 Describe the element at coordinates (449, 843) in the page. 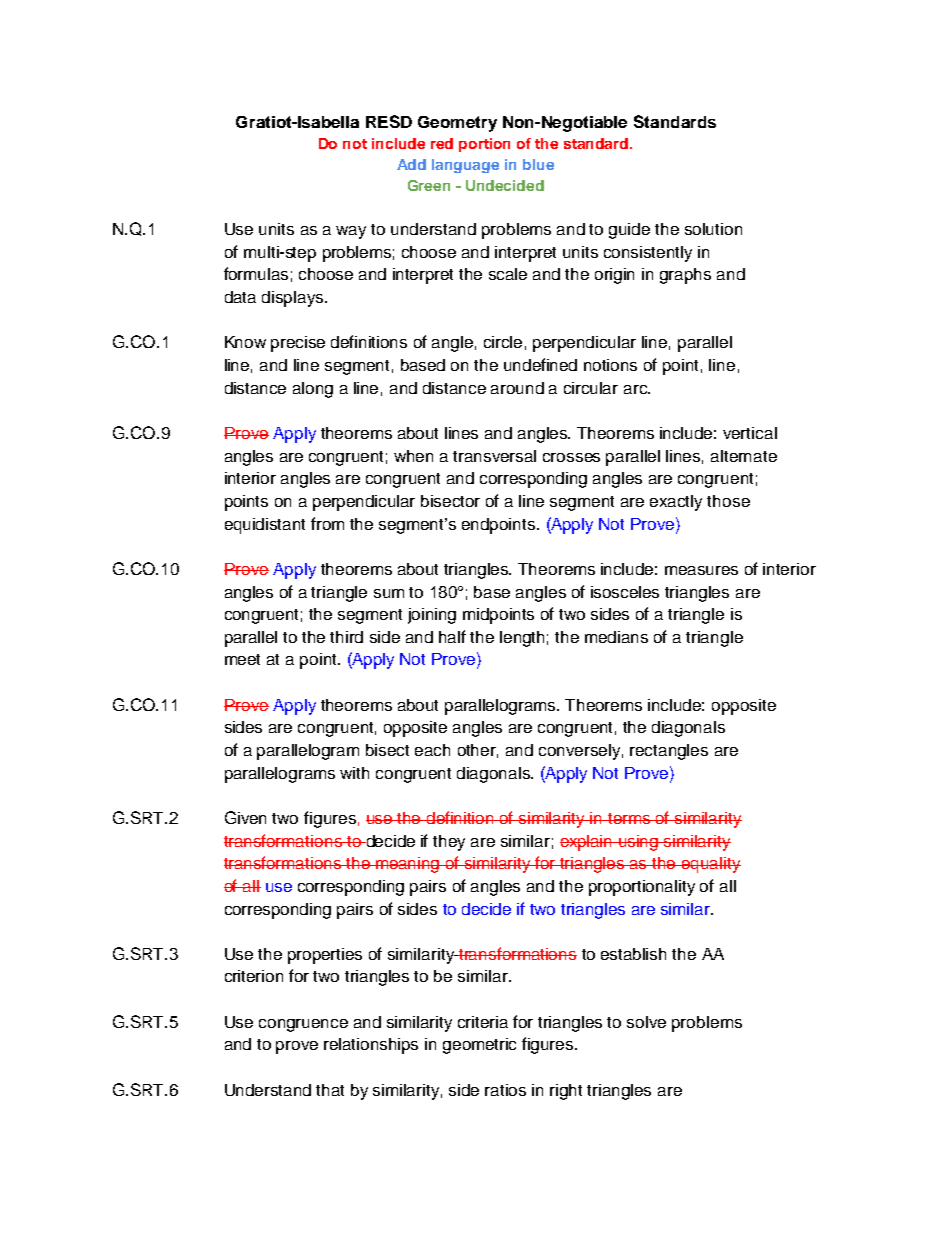

I see `they` at that location.
